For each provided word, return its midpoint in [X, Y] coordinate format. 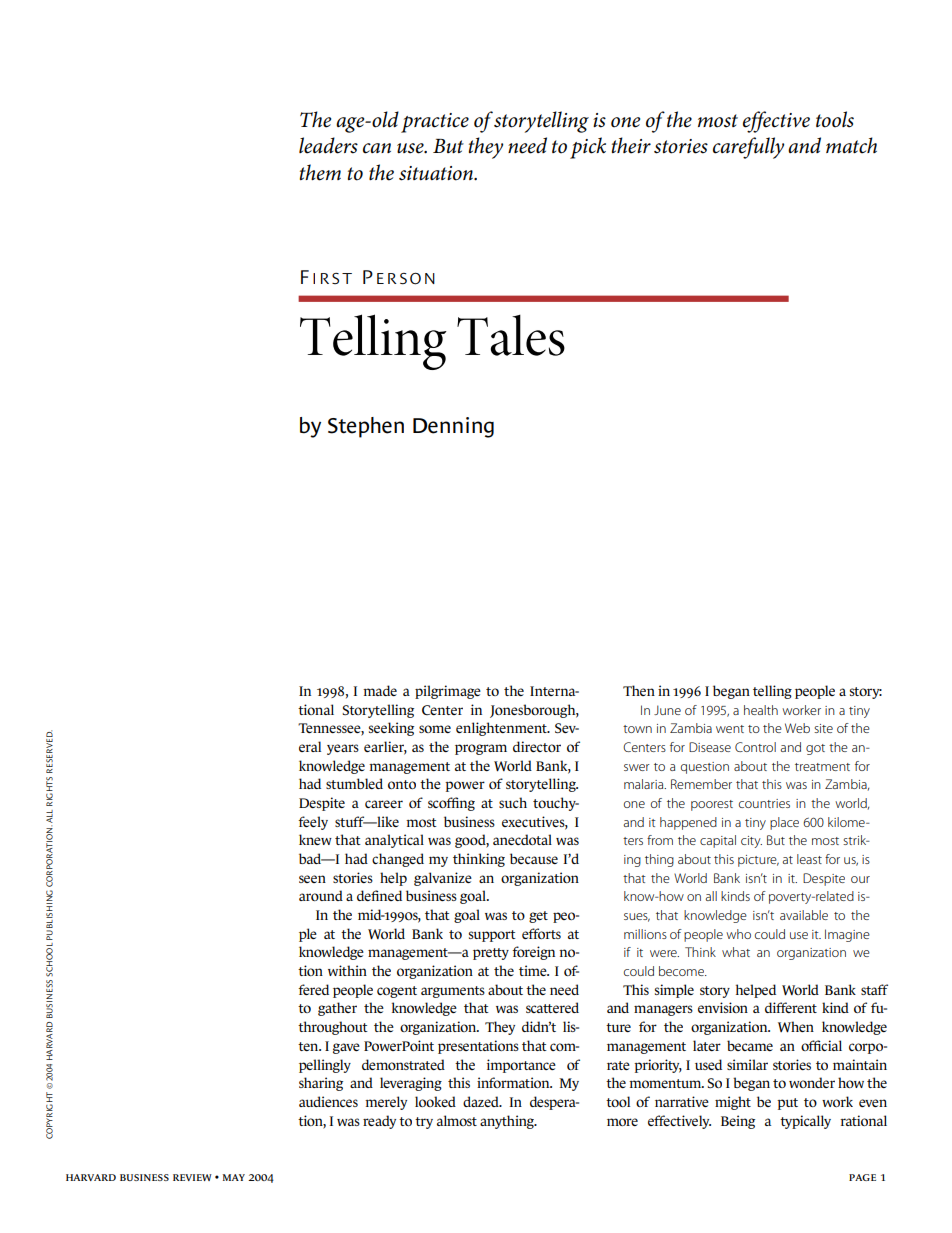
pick [588, 148]
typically [805, 1122]
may [234, 1177]
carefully [748, 148]
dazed [482, 1101]
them [320, 172]
